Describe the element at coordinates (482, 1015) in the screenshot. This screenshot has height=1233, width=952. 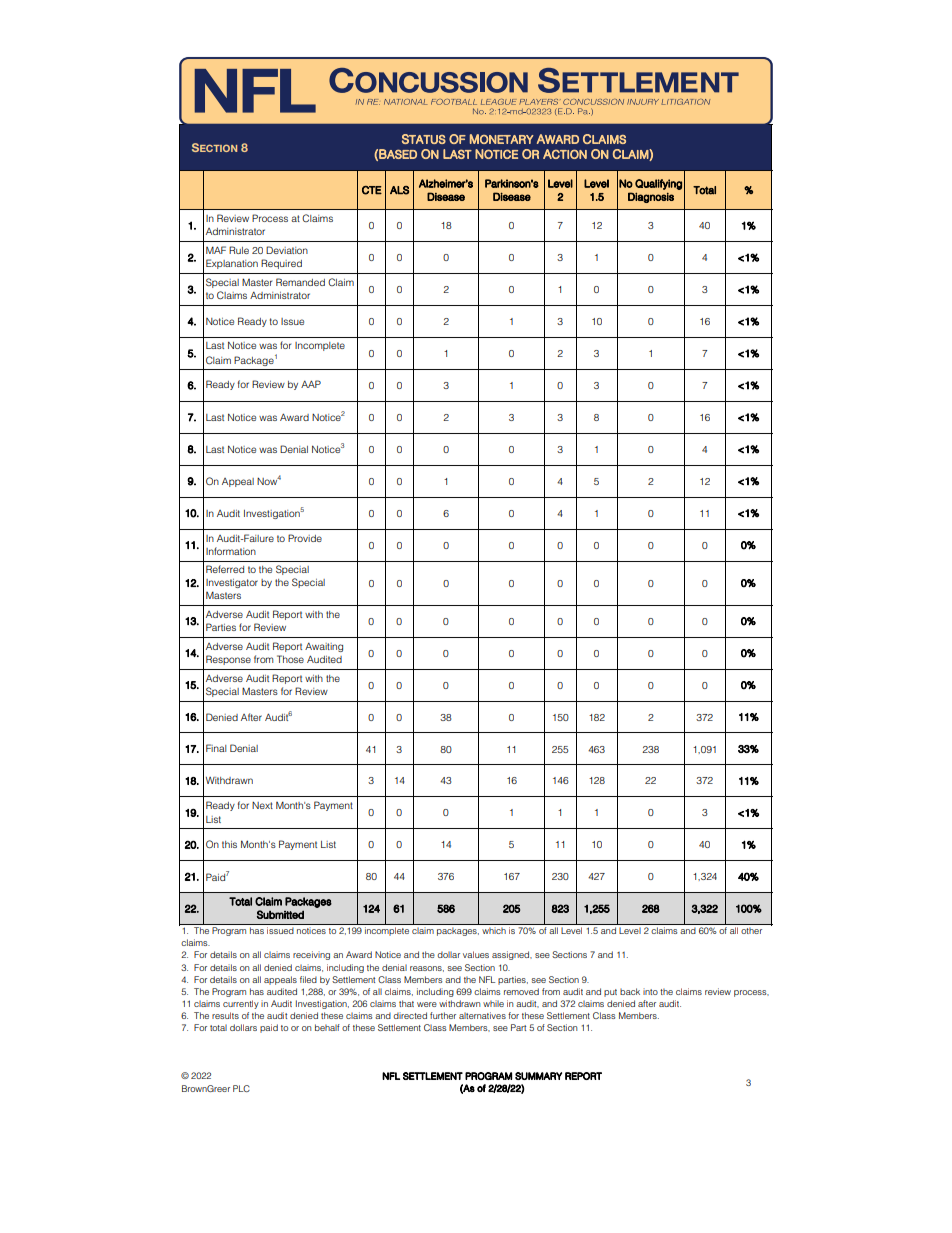
I see `alternatives` at that location.
